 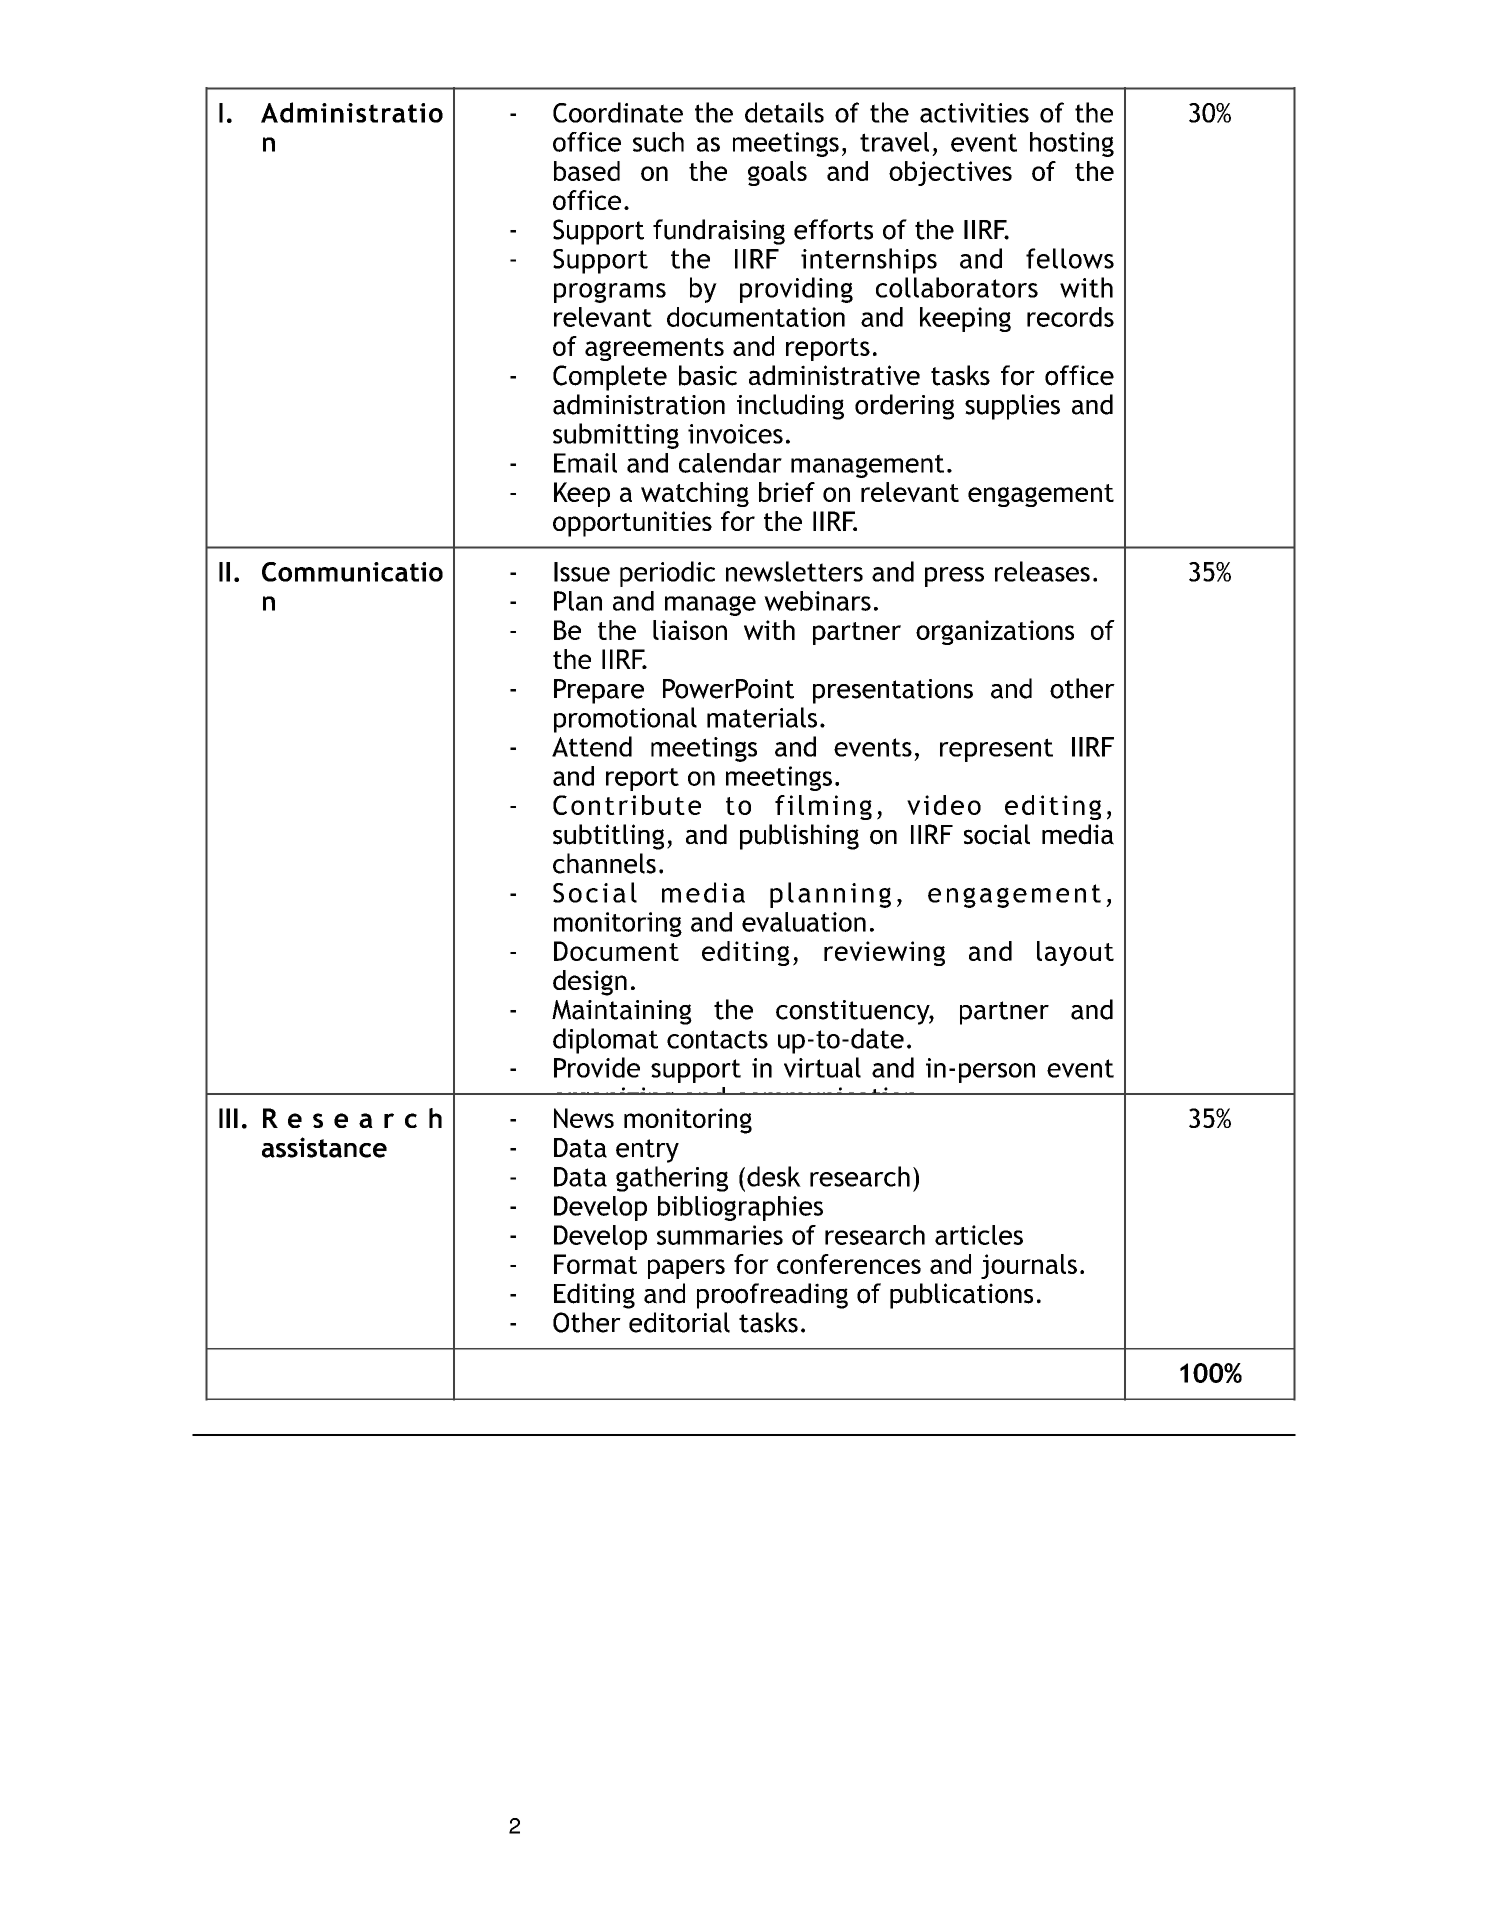 I want to click on based, so click(x=587, y=171).
